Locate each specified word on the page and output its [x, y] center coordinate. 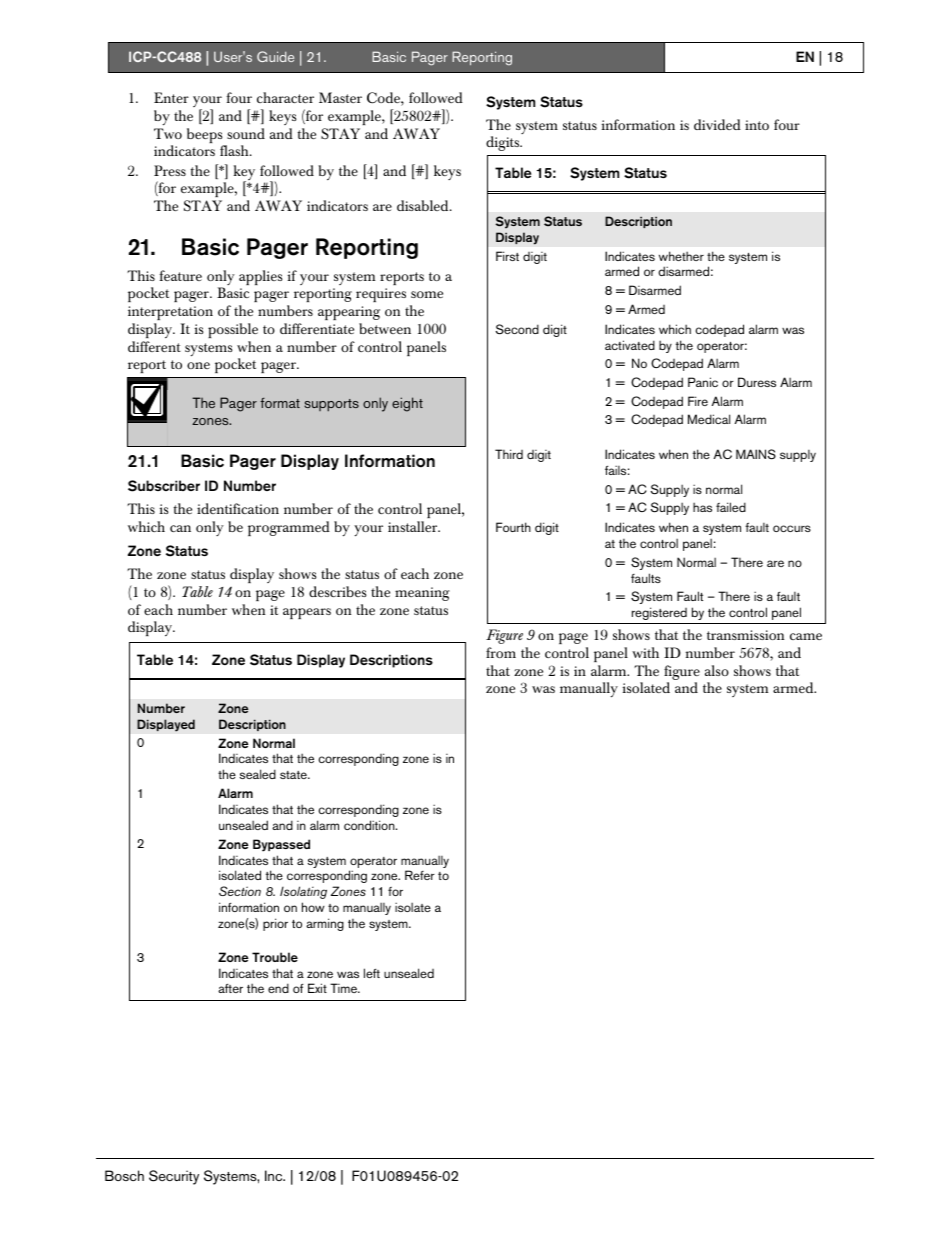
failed [731, 507]
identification [238, 508]
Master [340, 97]
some [427, 294]
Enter [171, 97]
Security [174, 1177]
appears [307, 613]
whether [681, 256]
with [645, 652]
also [717, 670]
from [501, 652]
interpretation [170, 313]
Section [240, 891]
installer [414, 526]
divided [717, 124]
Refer [420, 875]
